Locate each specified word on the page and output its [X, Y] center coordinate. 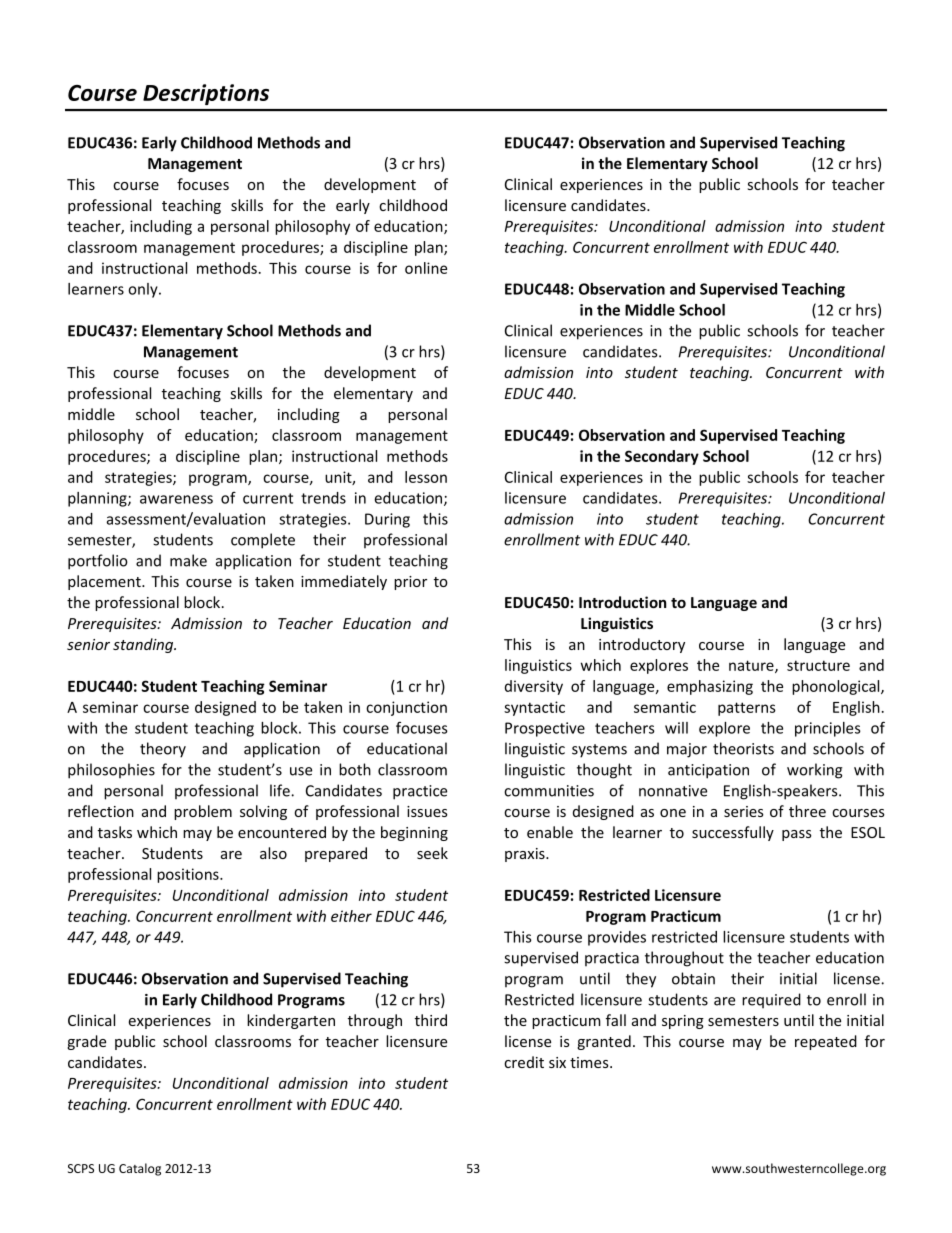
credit [524, 1062]
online [426, 268]
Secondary [662, 457]
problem [203, 812]
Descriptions [206, 94]
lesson [426, 477]
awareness [176, 499]
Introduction [622, 602]
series [744, 811]
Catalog [140, 1169]
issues [427, 811]
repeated [826, 1042]
